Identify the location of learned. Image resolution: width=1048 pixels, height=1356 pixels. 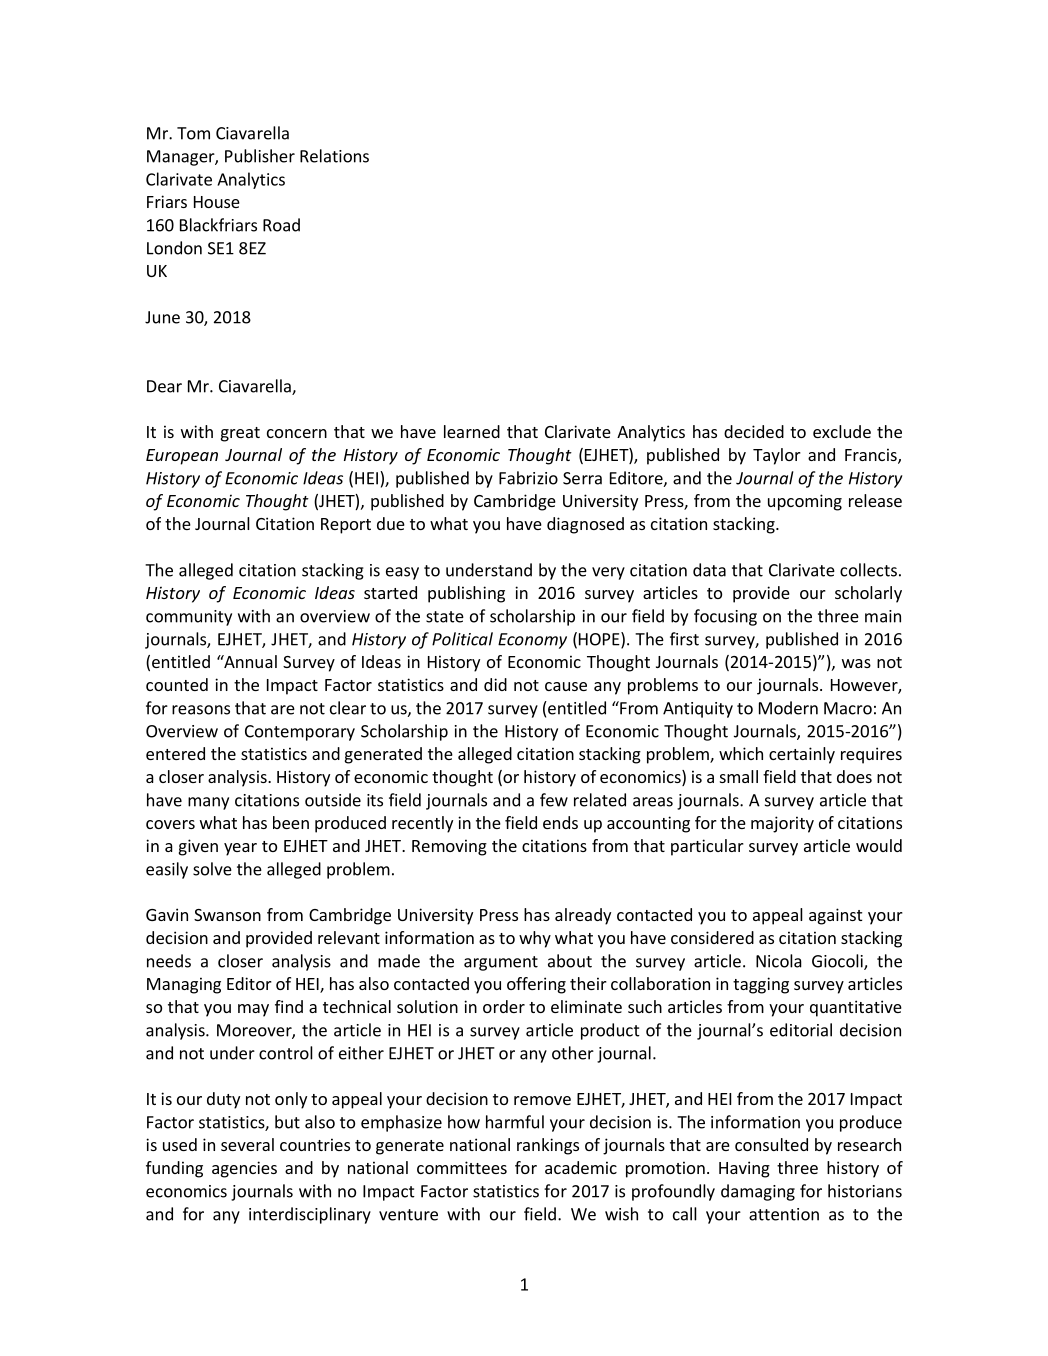
(472, 431).
